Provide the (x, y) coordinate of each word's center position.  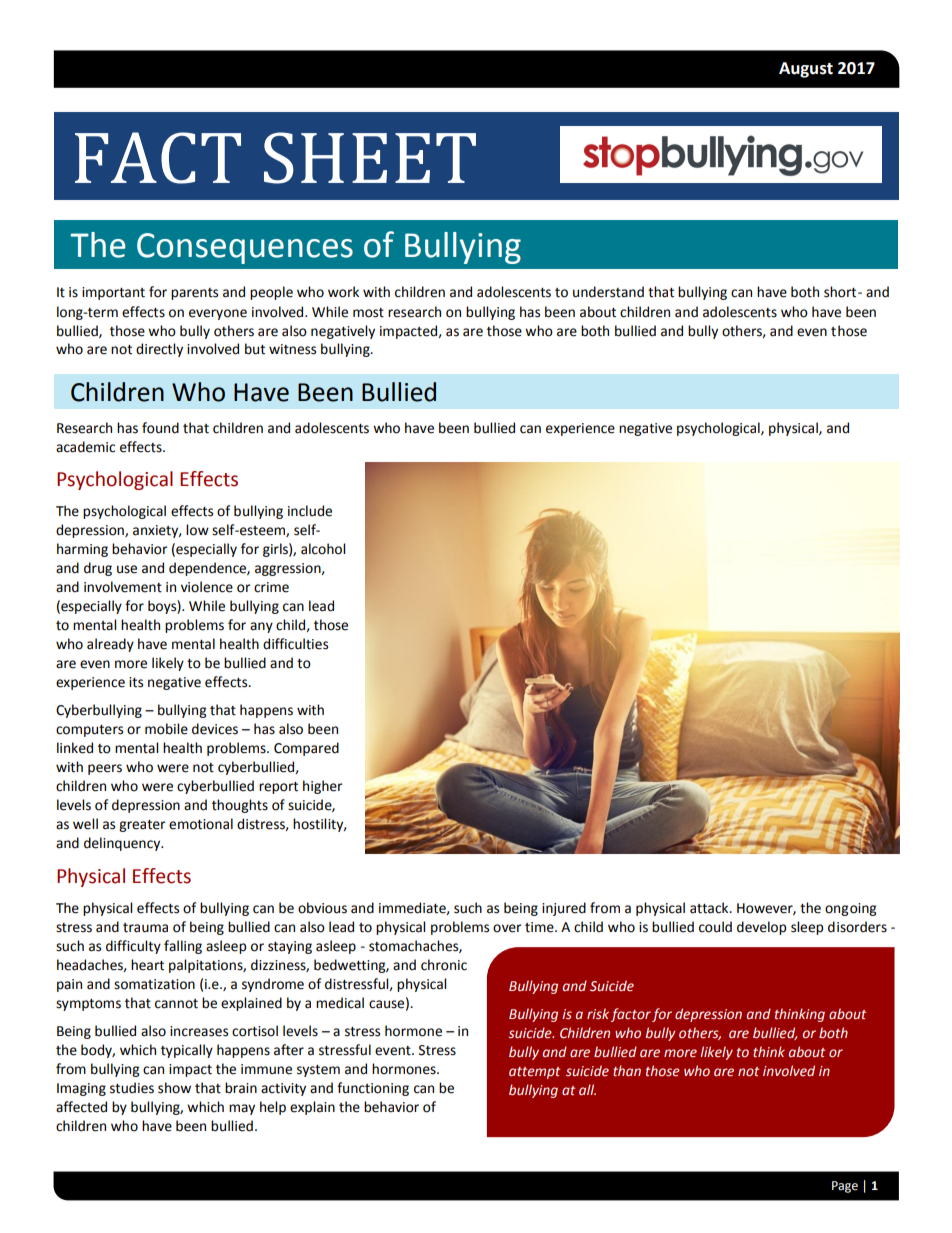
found (160, 428)
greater (142, 826)
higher (323, 787)
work (343, 292)
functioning (373, 1089)
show (174, 1088)
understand (608, 292)
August (806, 70)
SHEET (370, 158)
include (310, 511)
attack (710, 908)
